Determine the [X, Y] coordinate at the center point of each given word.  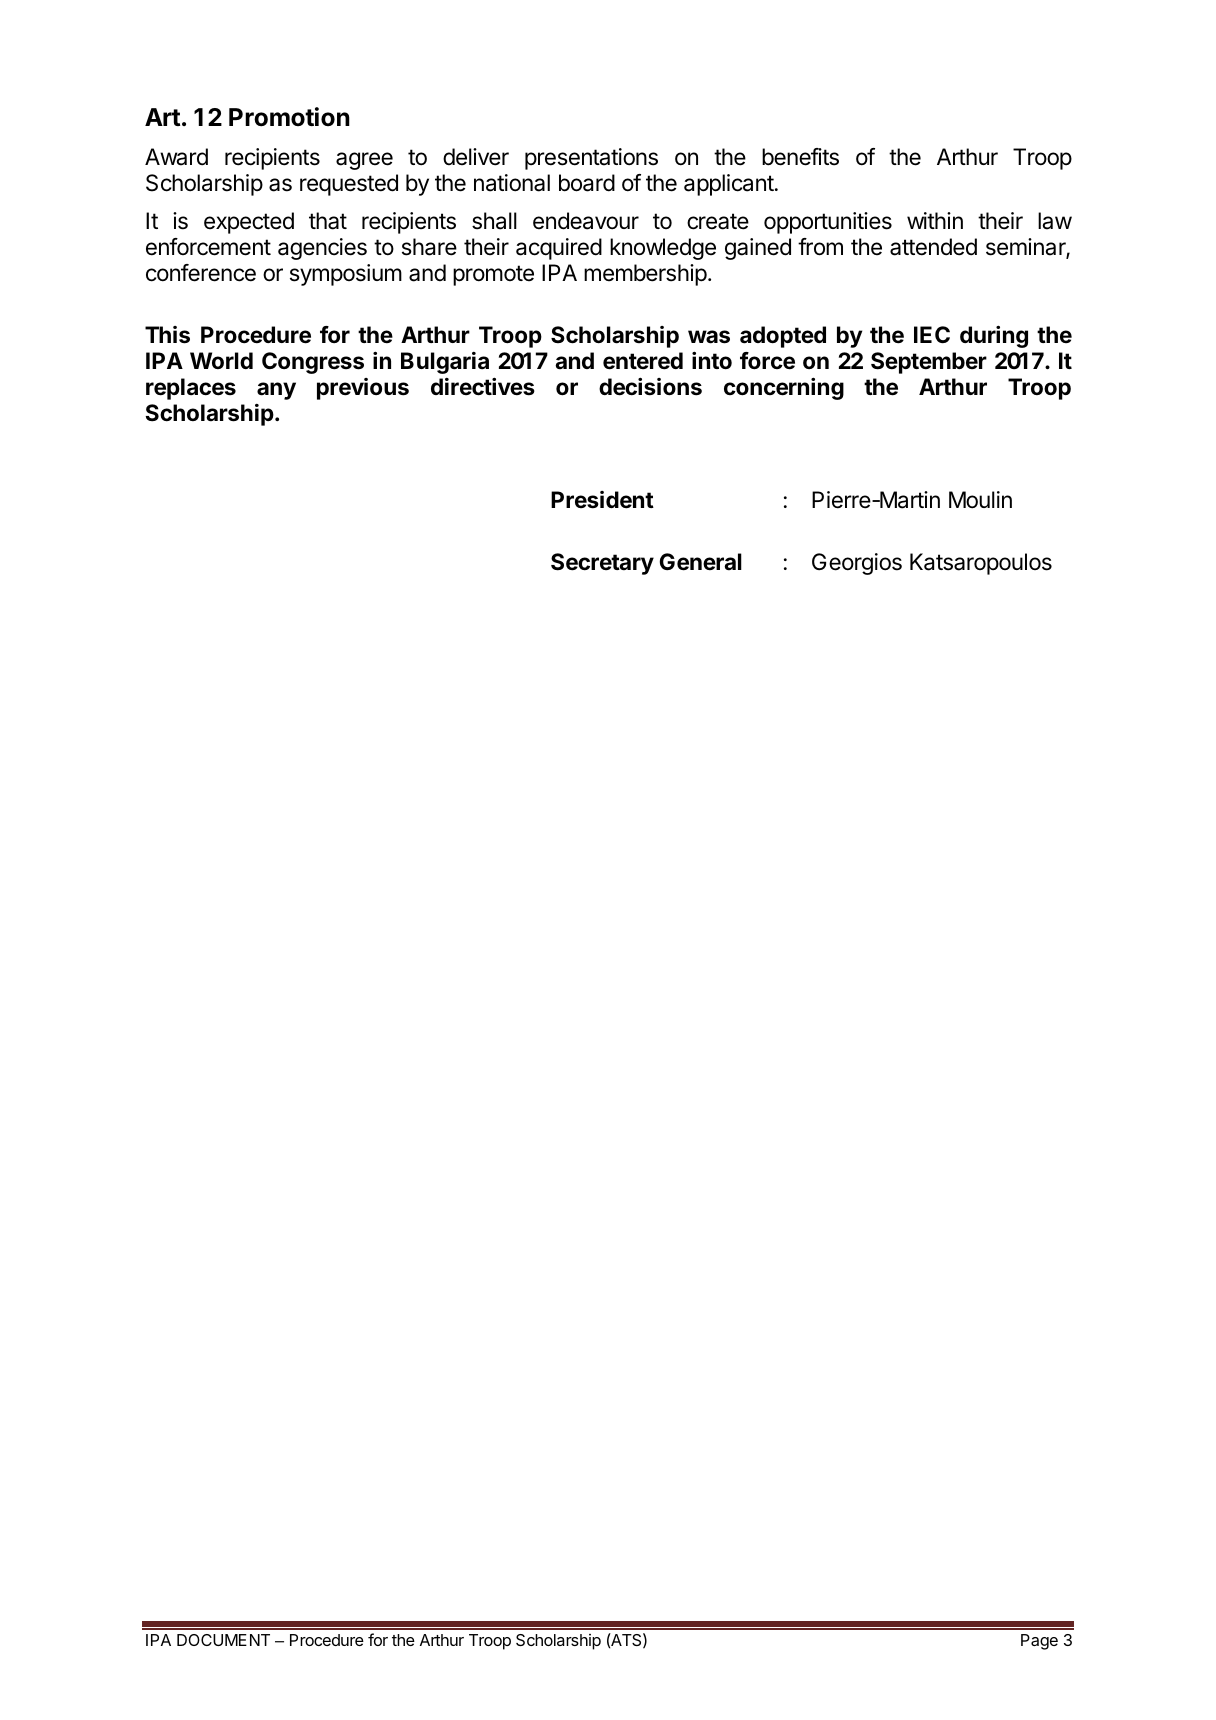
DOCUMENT [223, 1640]
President [602, 500]
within [935, 220]
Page [1039, 1642]
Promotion [289, 117]
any [276, 391]
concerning [784, 388]
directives [483, 386]
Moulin [980, 500]
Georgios [857, 564]
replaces [191, 389]
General [701, 562]
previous [363, 389]
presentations [591, 159]
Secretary [602, 564]
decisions [650, 386]
